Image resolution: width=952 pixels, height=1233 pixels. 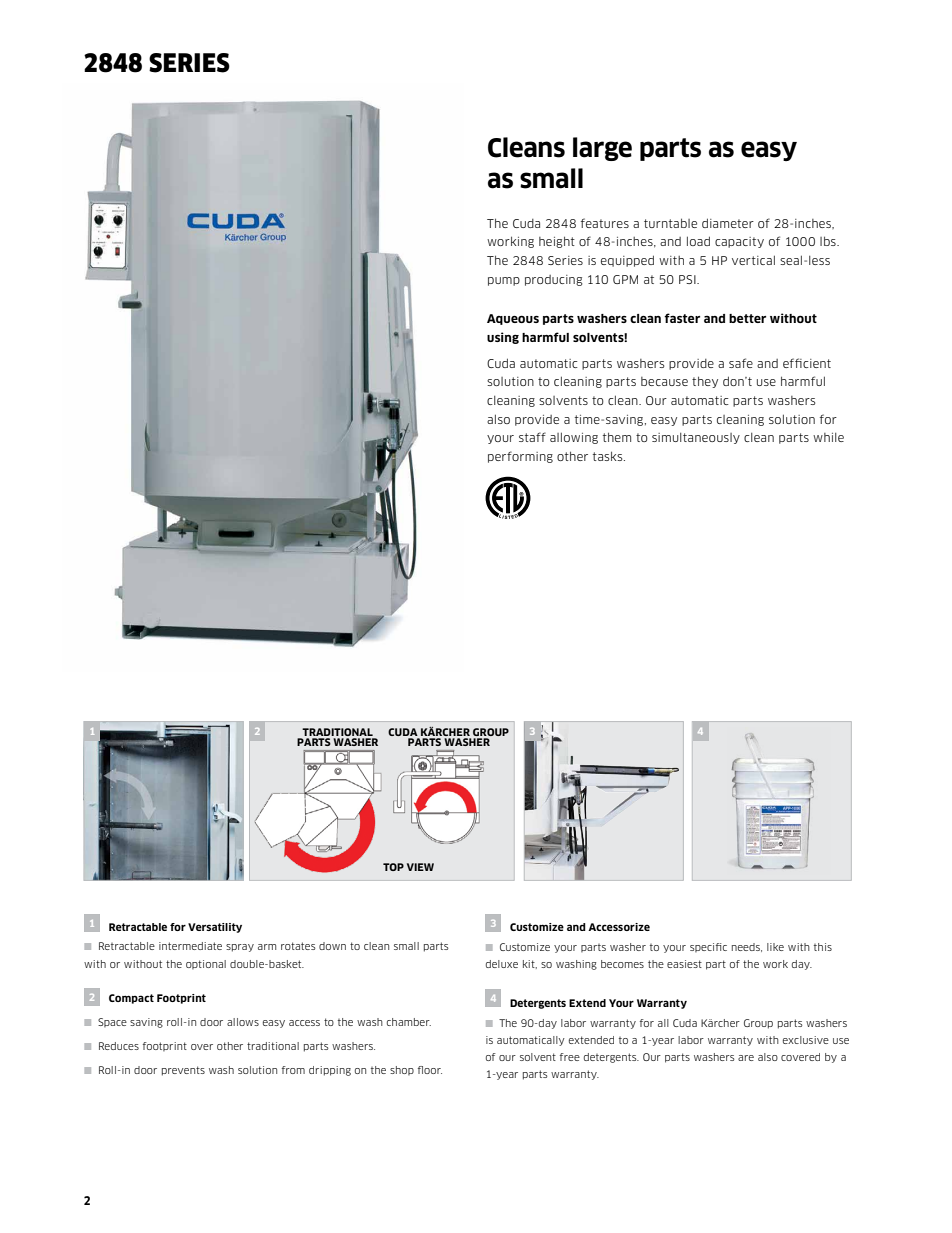 I want to click on height, so click(x=557, y=242).
